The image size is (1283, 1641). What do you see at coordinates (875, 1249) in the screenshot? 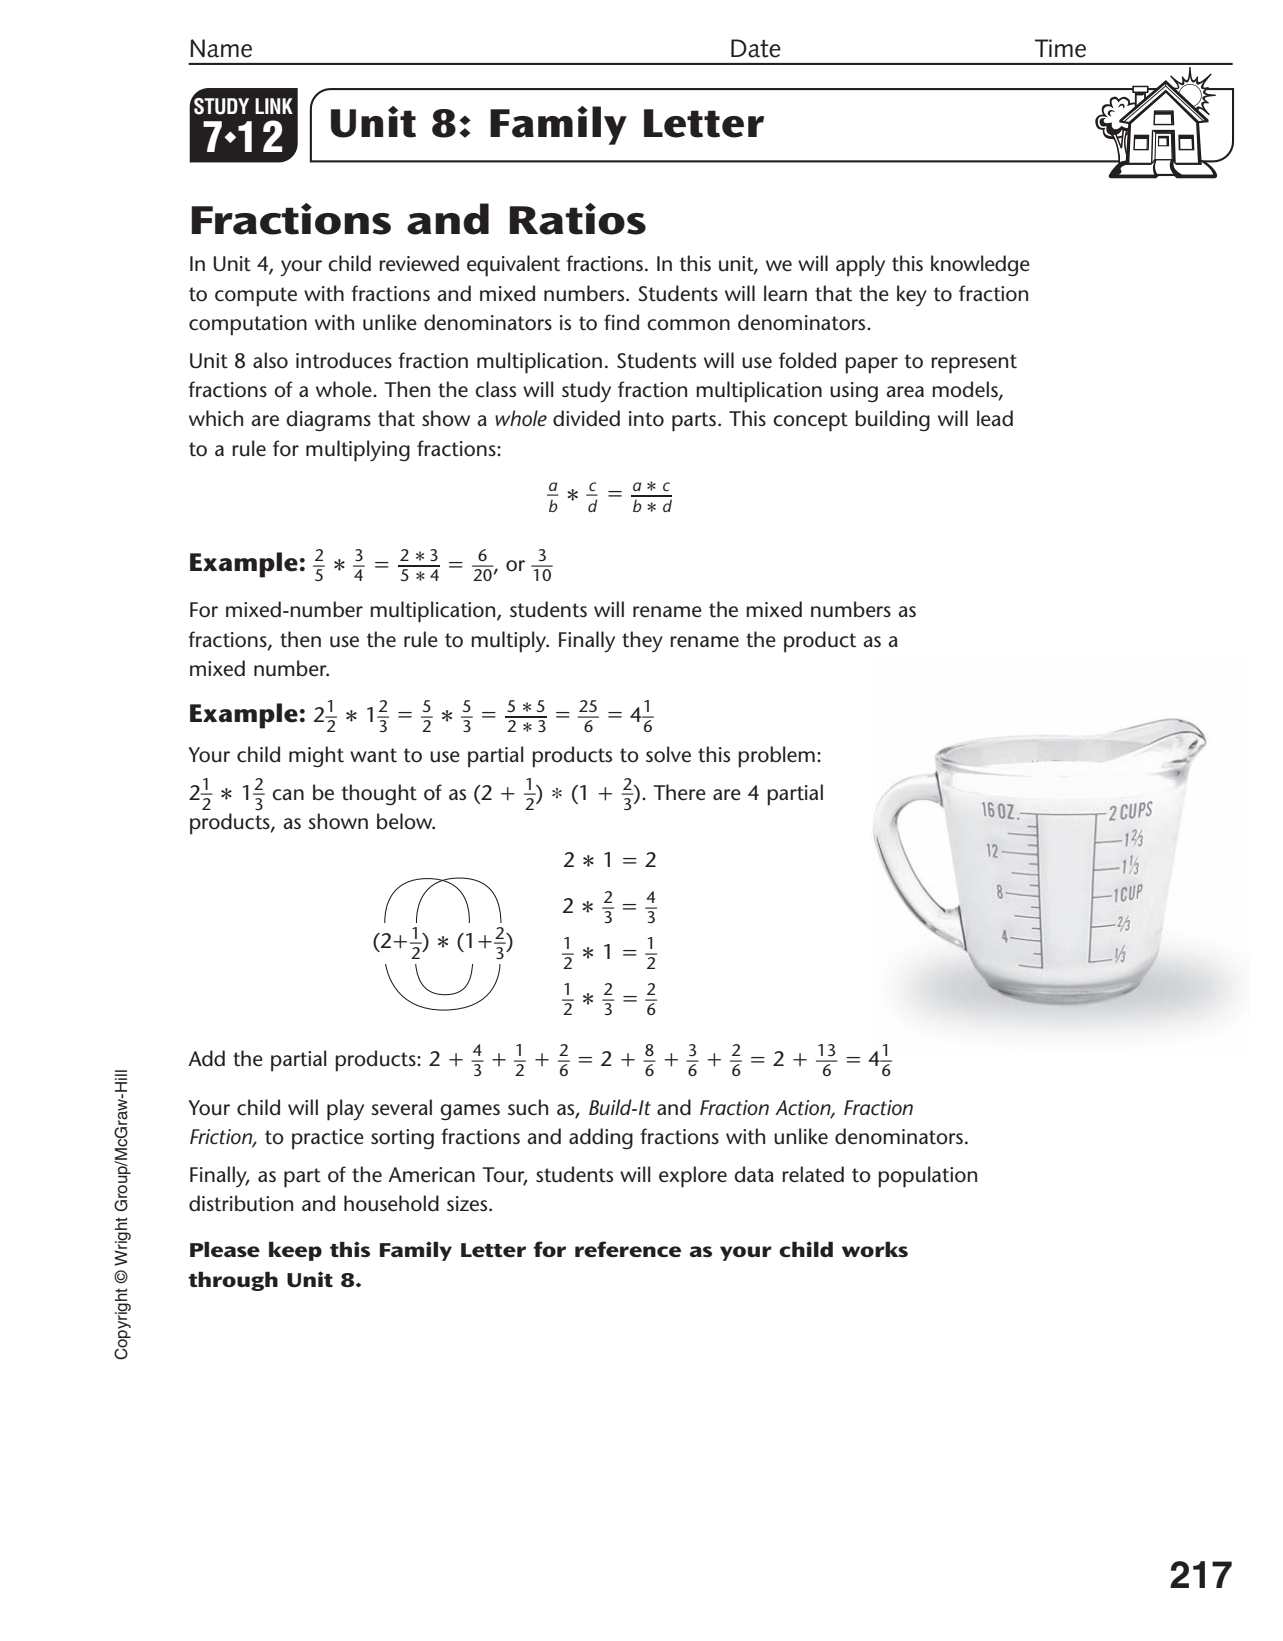
I see `works` at bounding box center [875, 1249].
